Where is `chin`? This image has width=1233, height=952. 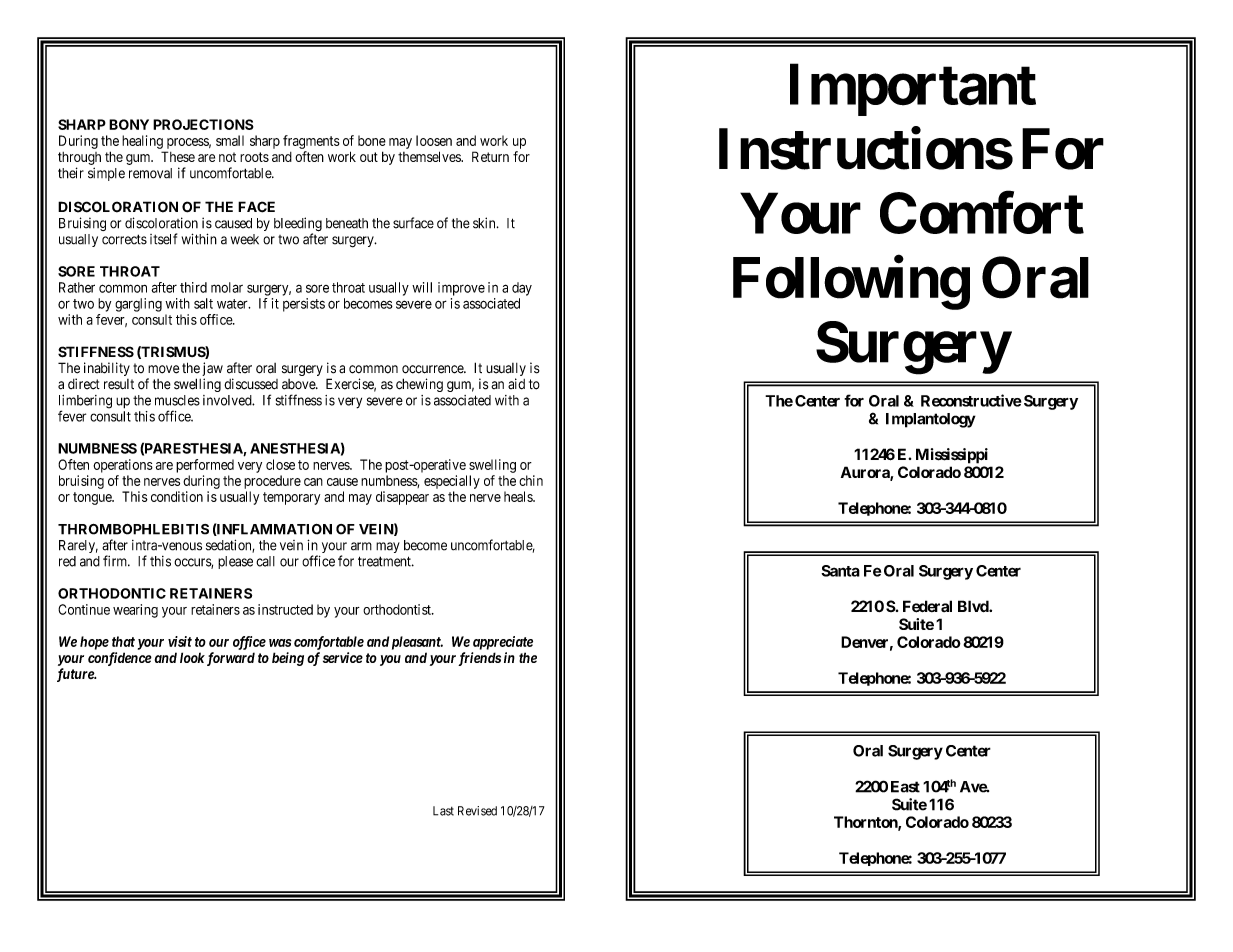
chin is located at coordinates (531, 480).
